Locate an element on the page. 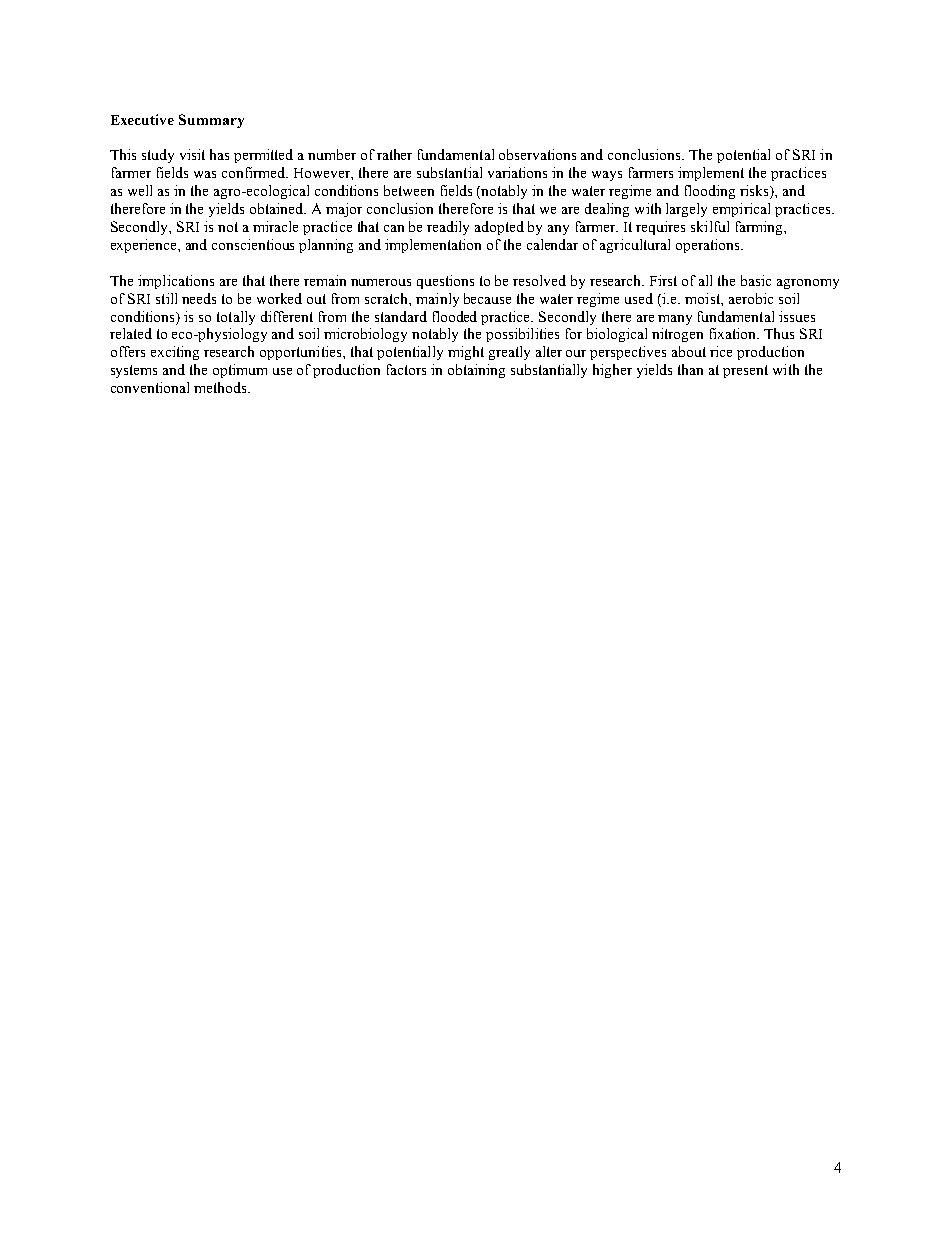  Summary is located at coordinates (211, 121).
